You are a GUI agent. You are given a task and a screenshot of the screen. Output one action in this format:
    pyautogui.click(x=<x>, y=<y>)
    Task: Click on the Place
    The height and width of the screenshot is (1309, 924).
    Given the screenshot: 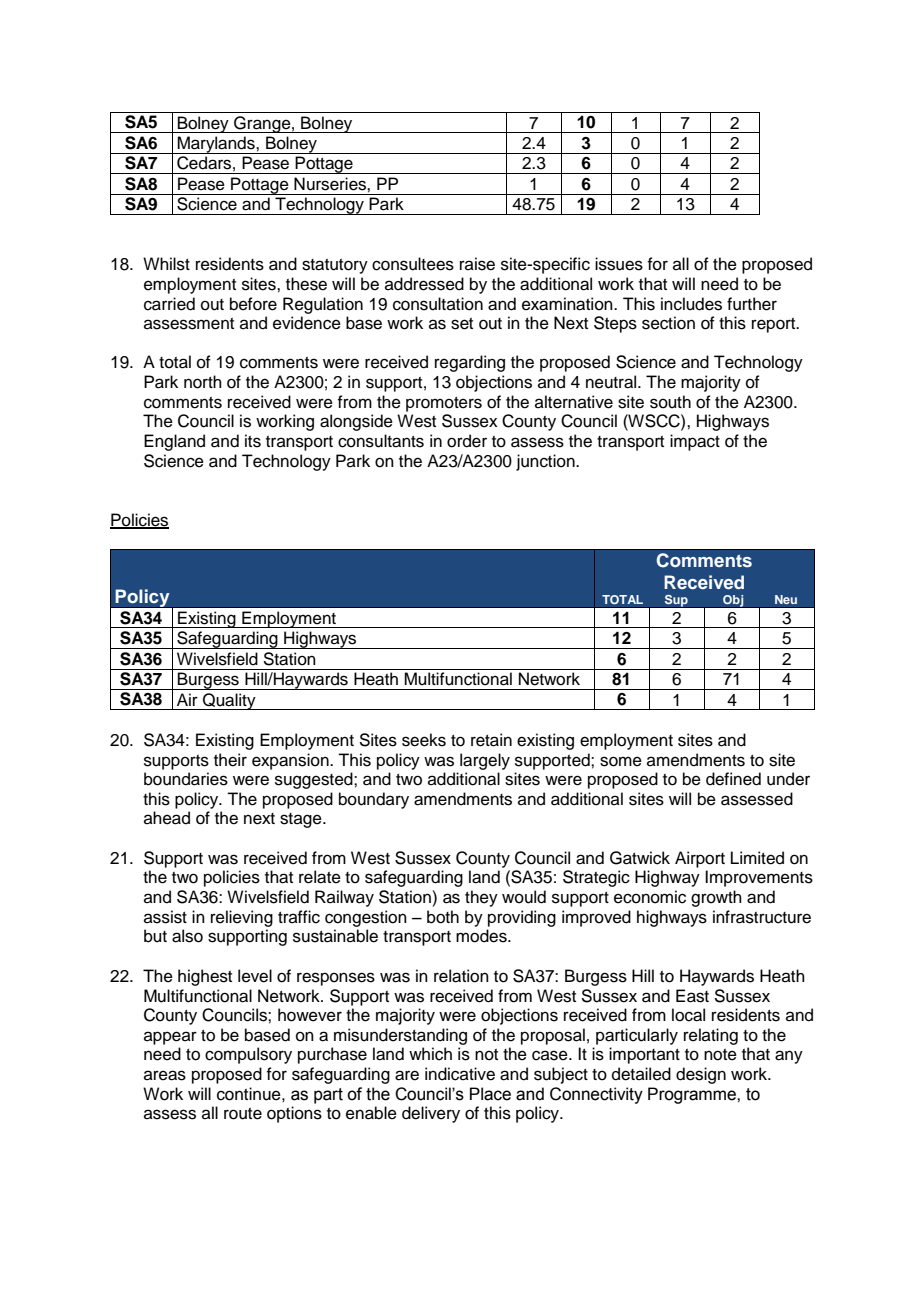 What is the action you would take?
    pyautogui.click(x=490, y=1094)
